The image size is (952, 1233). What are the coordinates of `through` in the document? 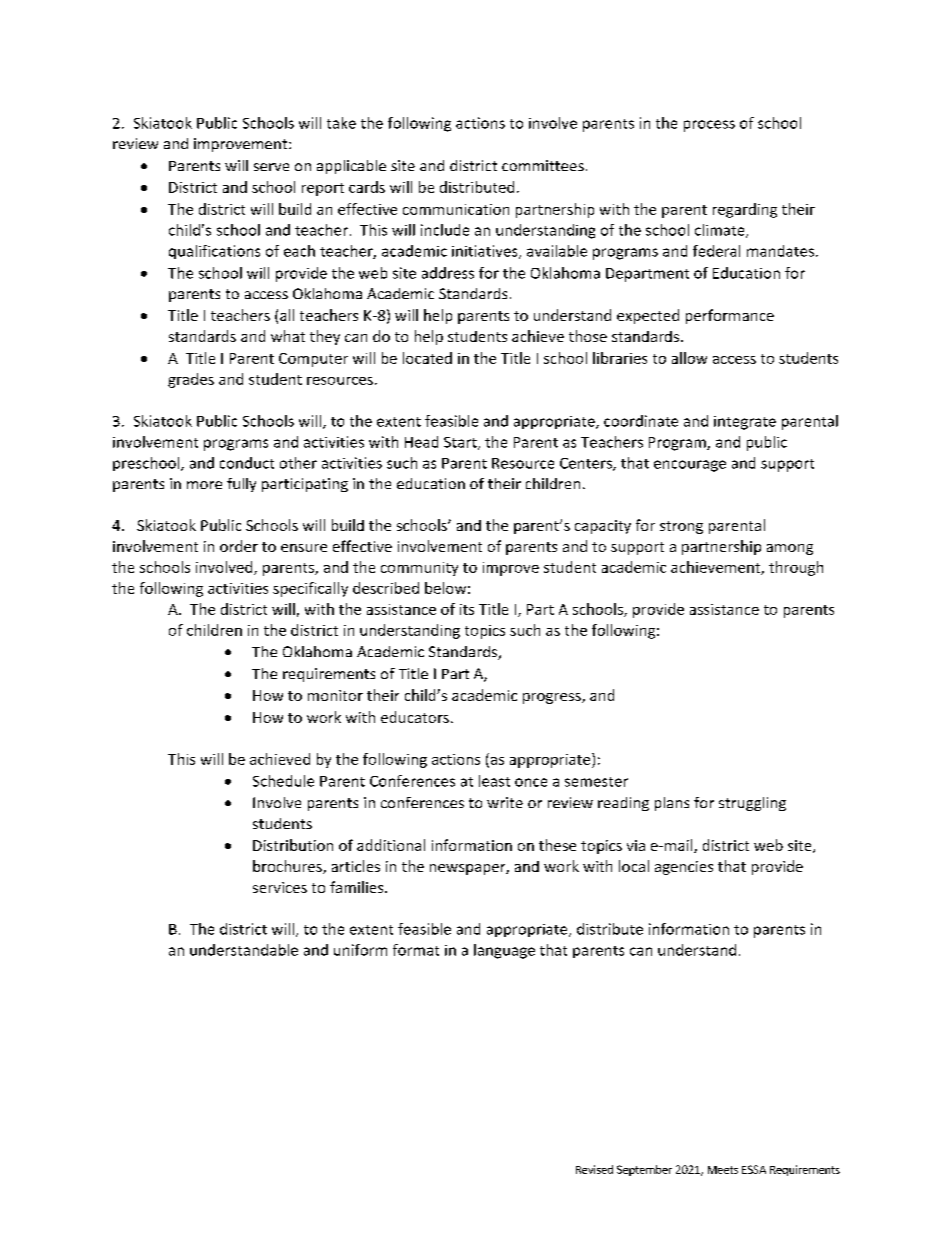 It's located at (796, 568).
